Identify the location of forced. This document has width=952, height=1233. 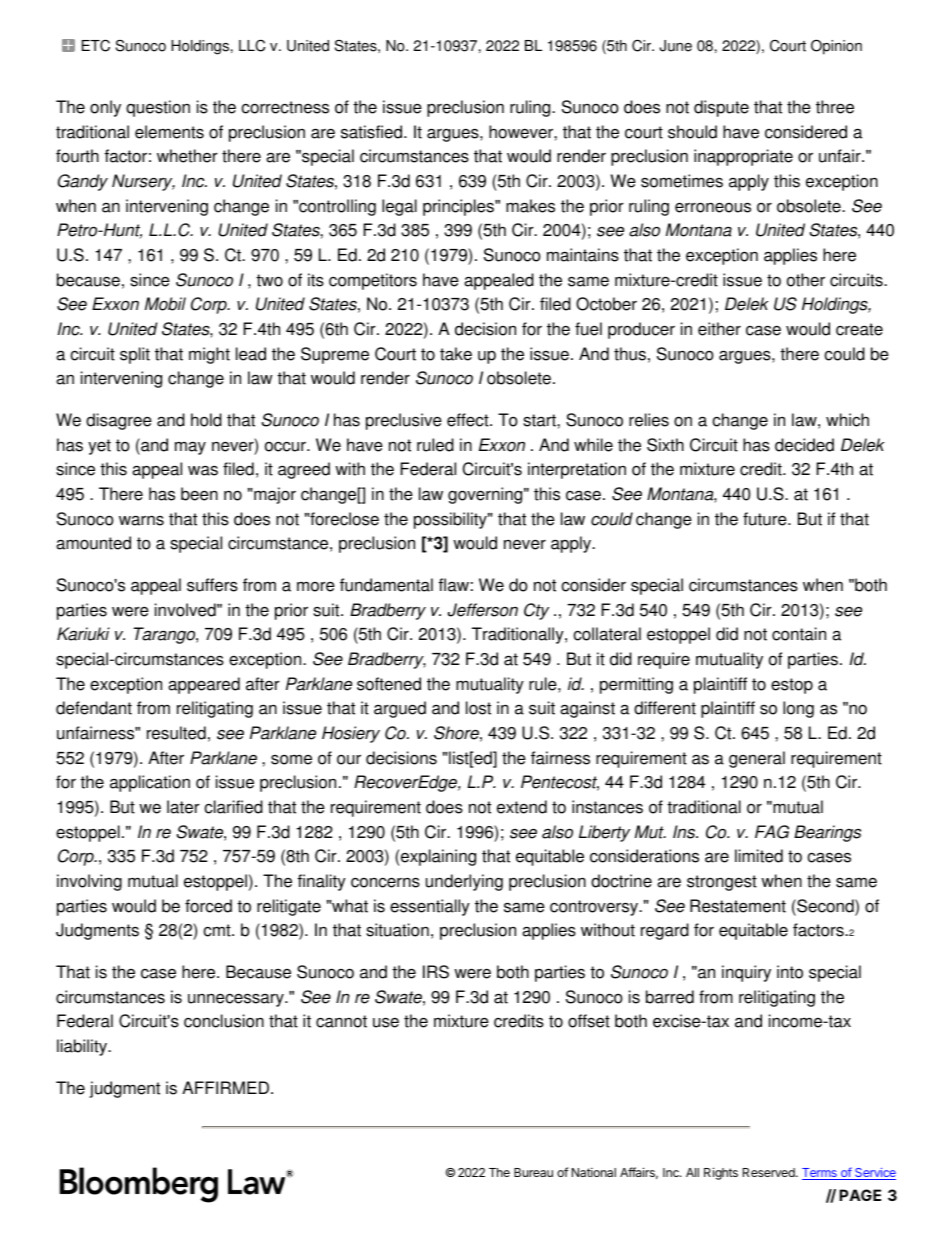
(208, 906).
